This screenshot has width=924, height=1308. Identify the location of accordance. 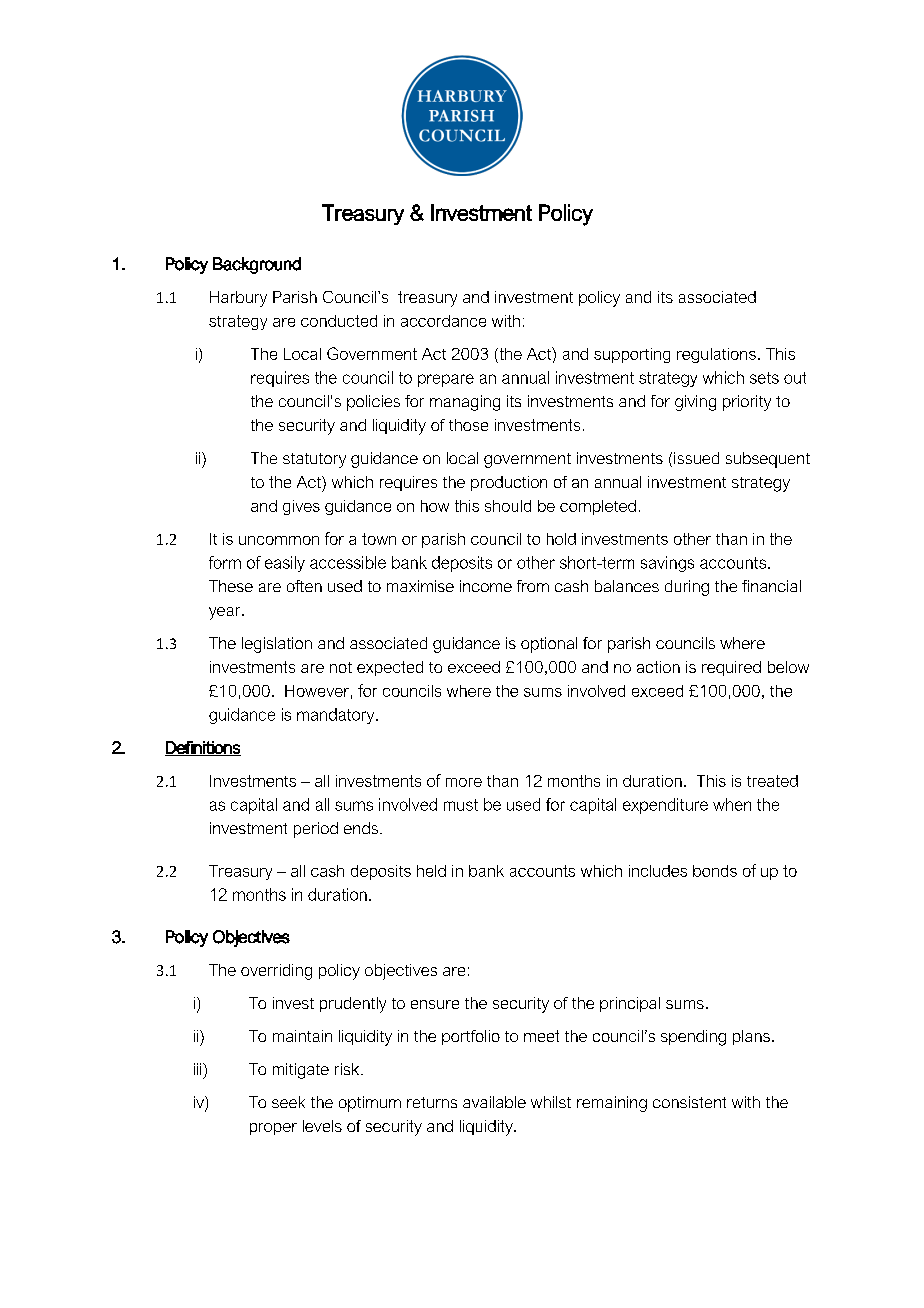
(443, 321).
